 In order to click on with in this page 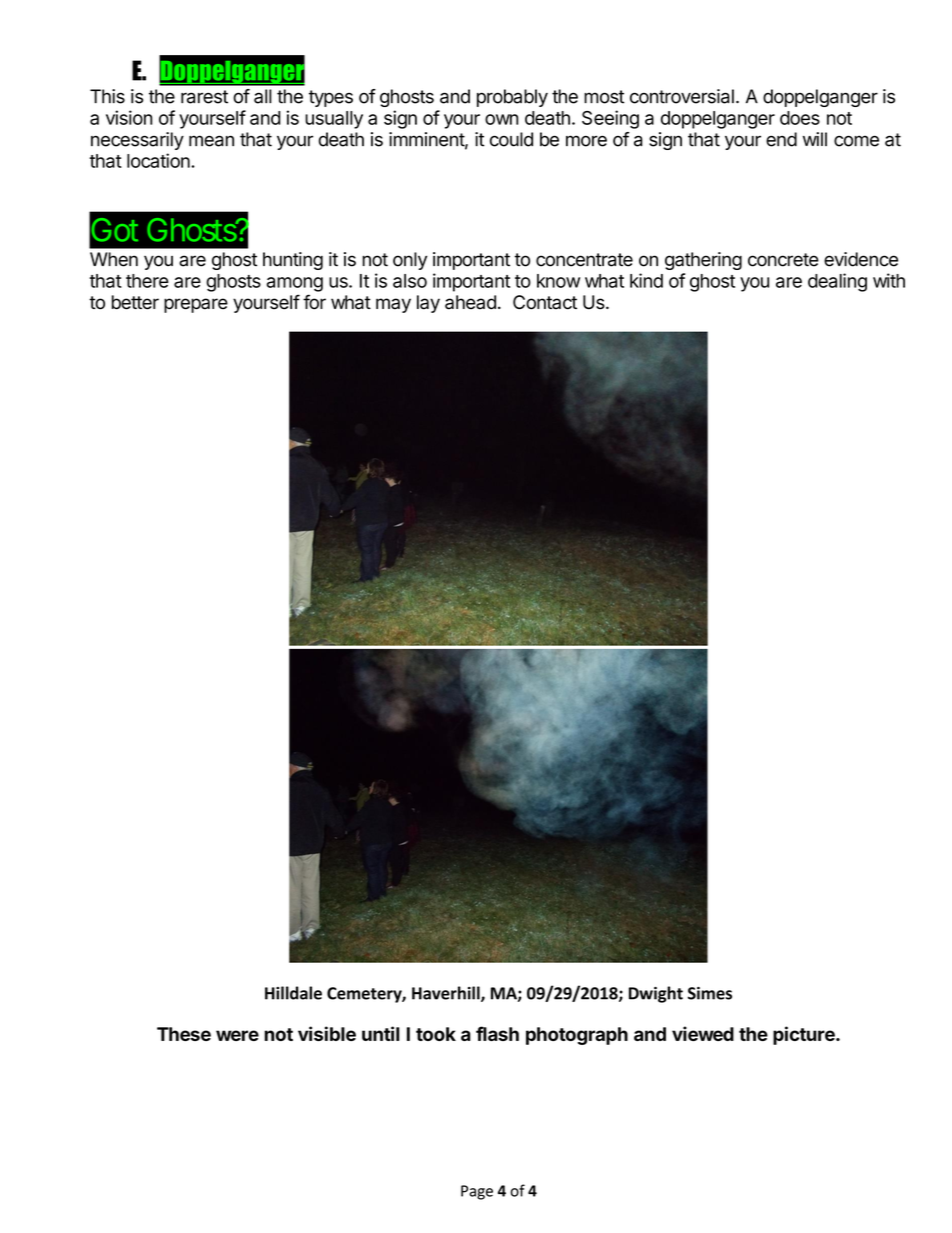, I will do `click(889, 280)`.
